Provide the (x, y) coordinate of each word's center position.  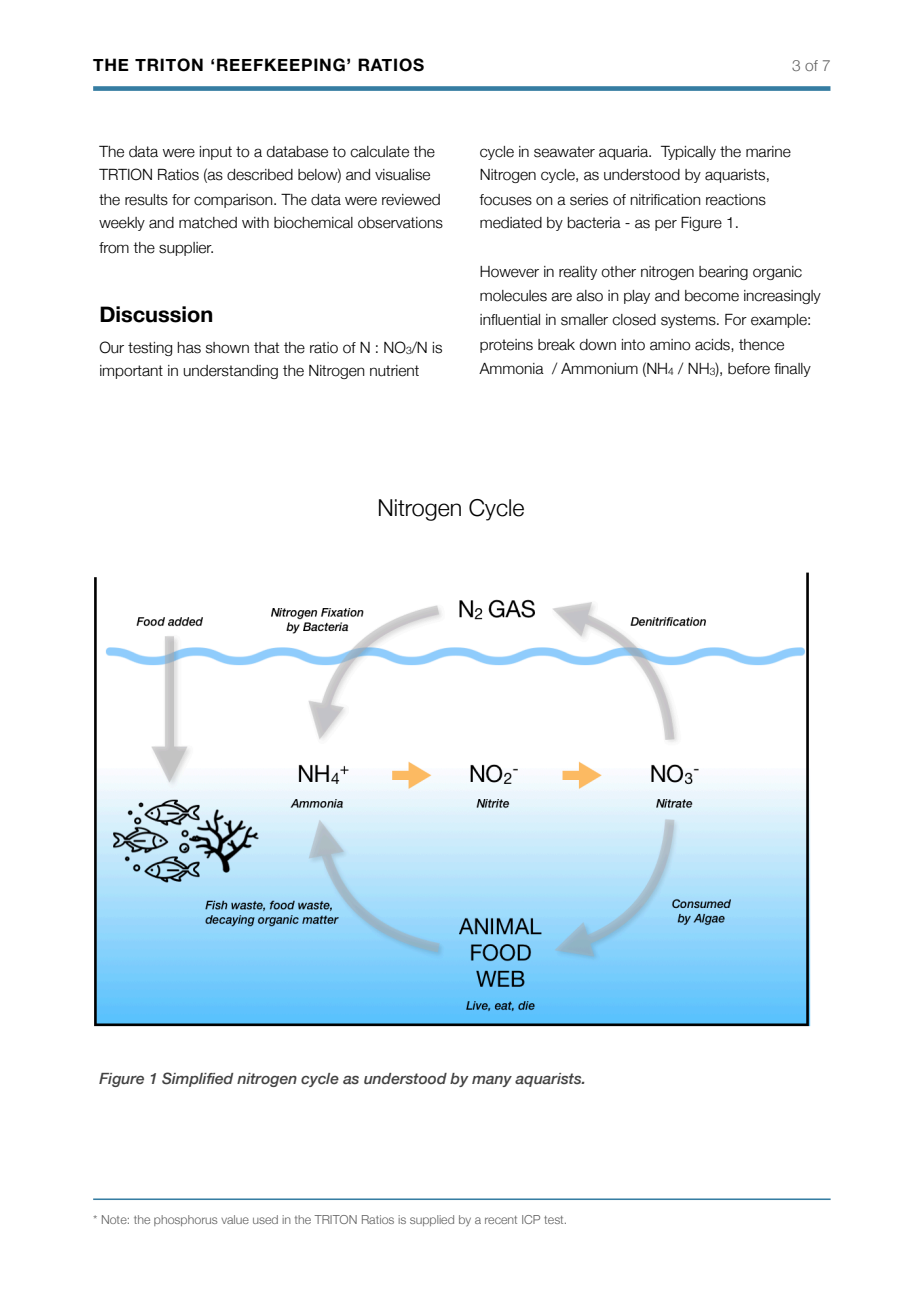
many (492, 1081)
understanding (230, 372)
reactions (736, 200)
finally (792, 370)
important (131, 372)
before (749, 369)
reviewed (411, 200)
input (216, 153)
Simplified (197, 1079)
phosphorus (185, 1220)
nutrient (394, 371)
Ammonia (511, 369)
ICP (531, 1219)
